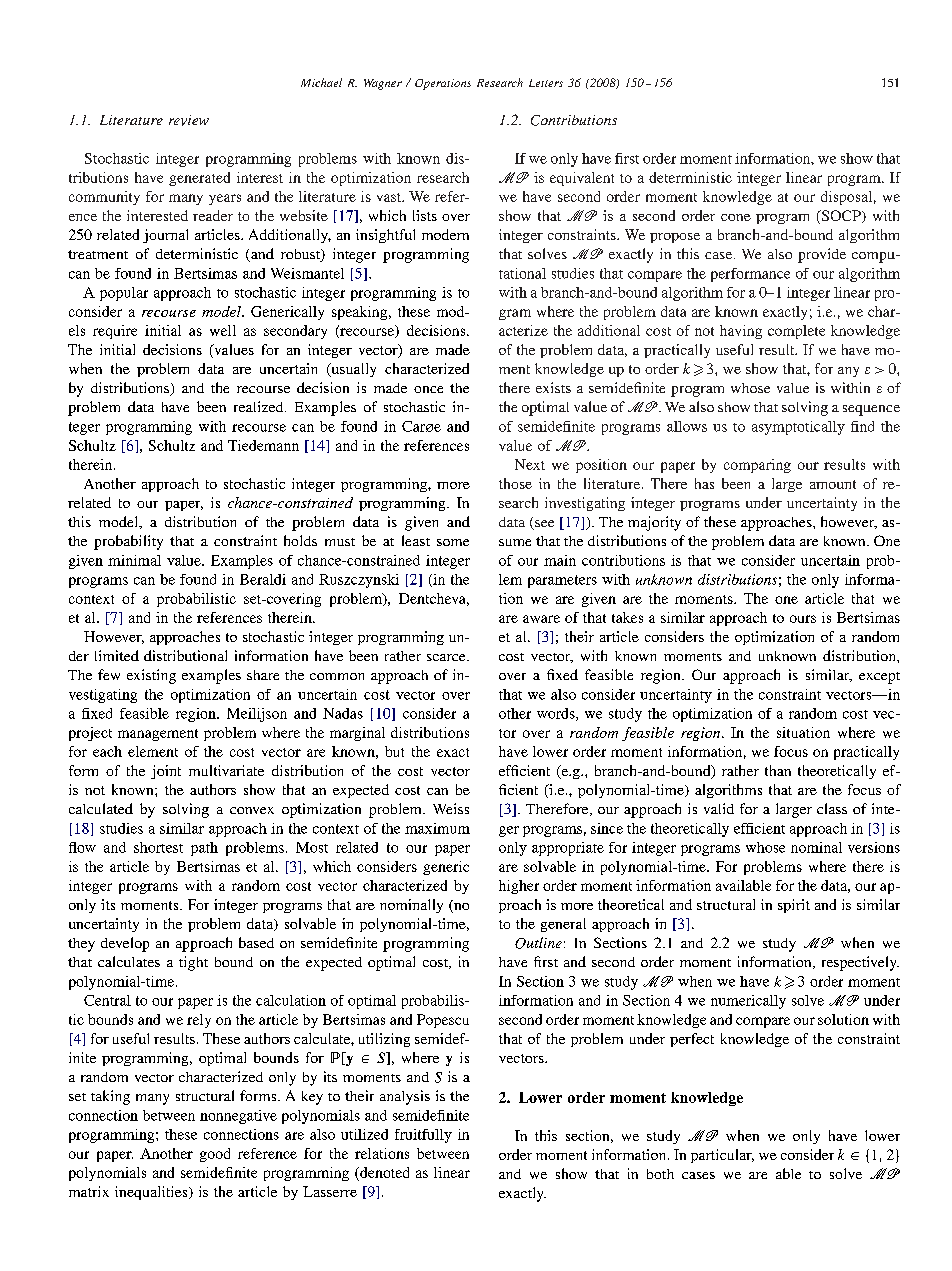 The image size is (952, 1271). What do you see at coordinates (757, 466) in the screenshot?
I see `comparing` at bounding box center [757, 466].
